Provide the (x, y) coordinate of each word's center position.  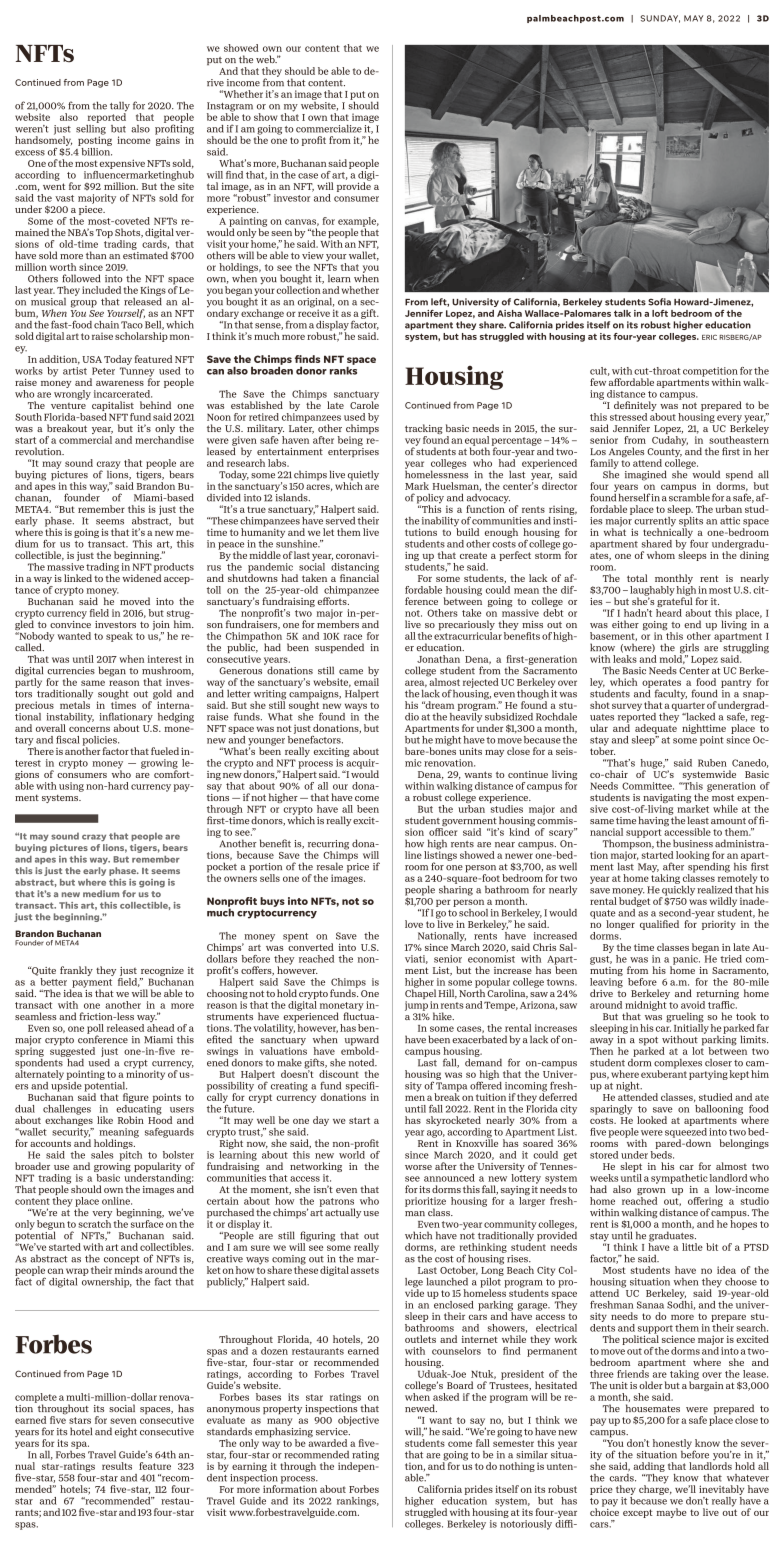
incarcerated (123, 394)
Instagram (230, 108)
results (117, 1466)
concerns (89, 729)
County (664, 454)
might (448, 741)
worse (418, 1167)
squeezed (686, 1132)
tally (120, 108)
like (105, 1120)
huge (652, 765)
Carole (364, 404)
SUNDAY (660, 19)
